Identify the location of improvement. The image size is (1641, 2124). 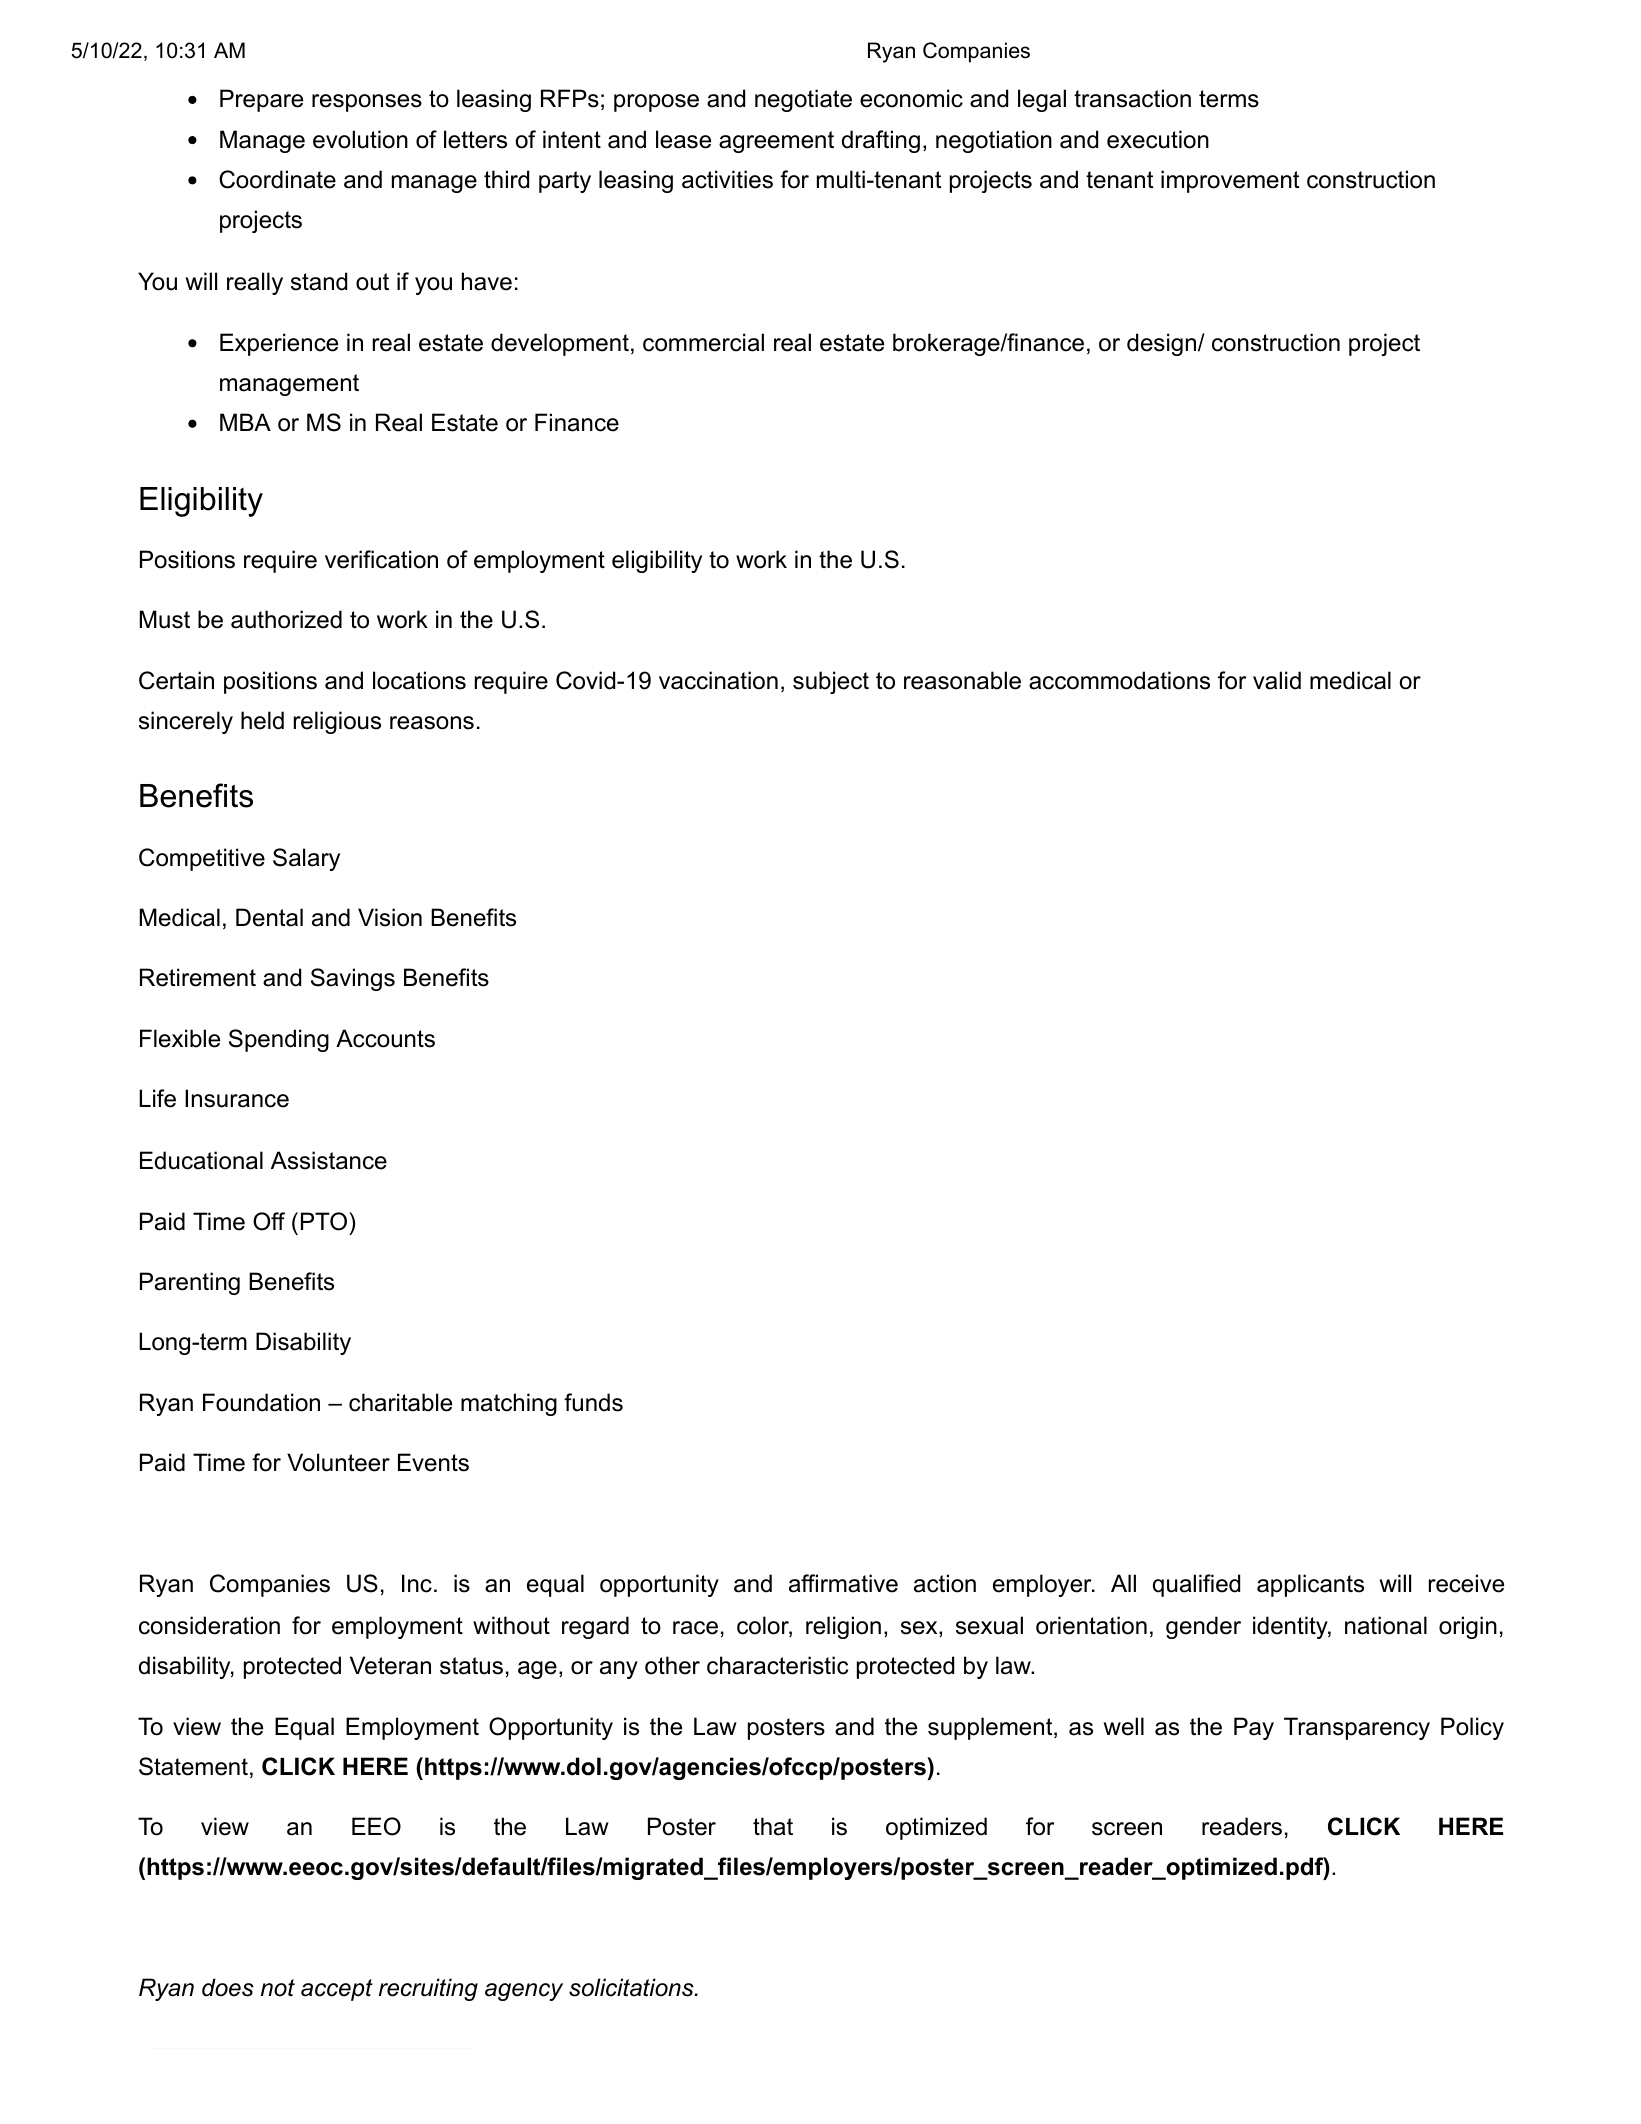
(1230, 181).
